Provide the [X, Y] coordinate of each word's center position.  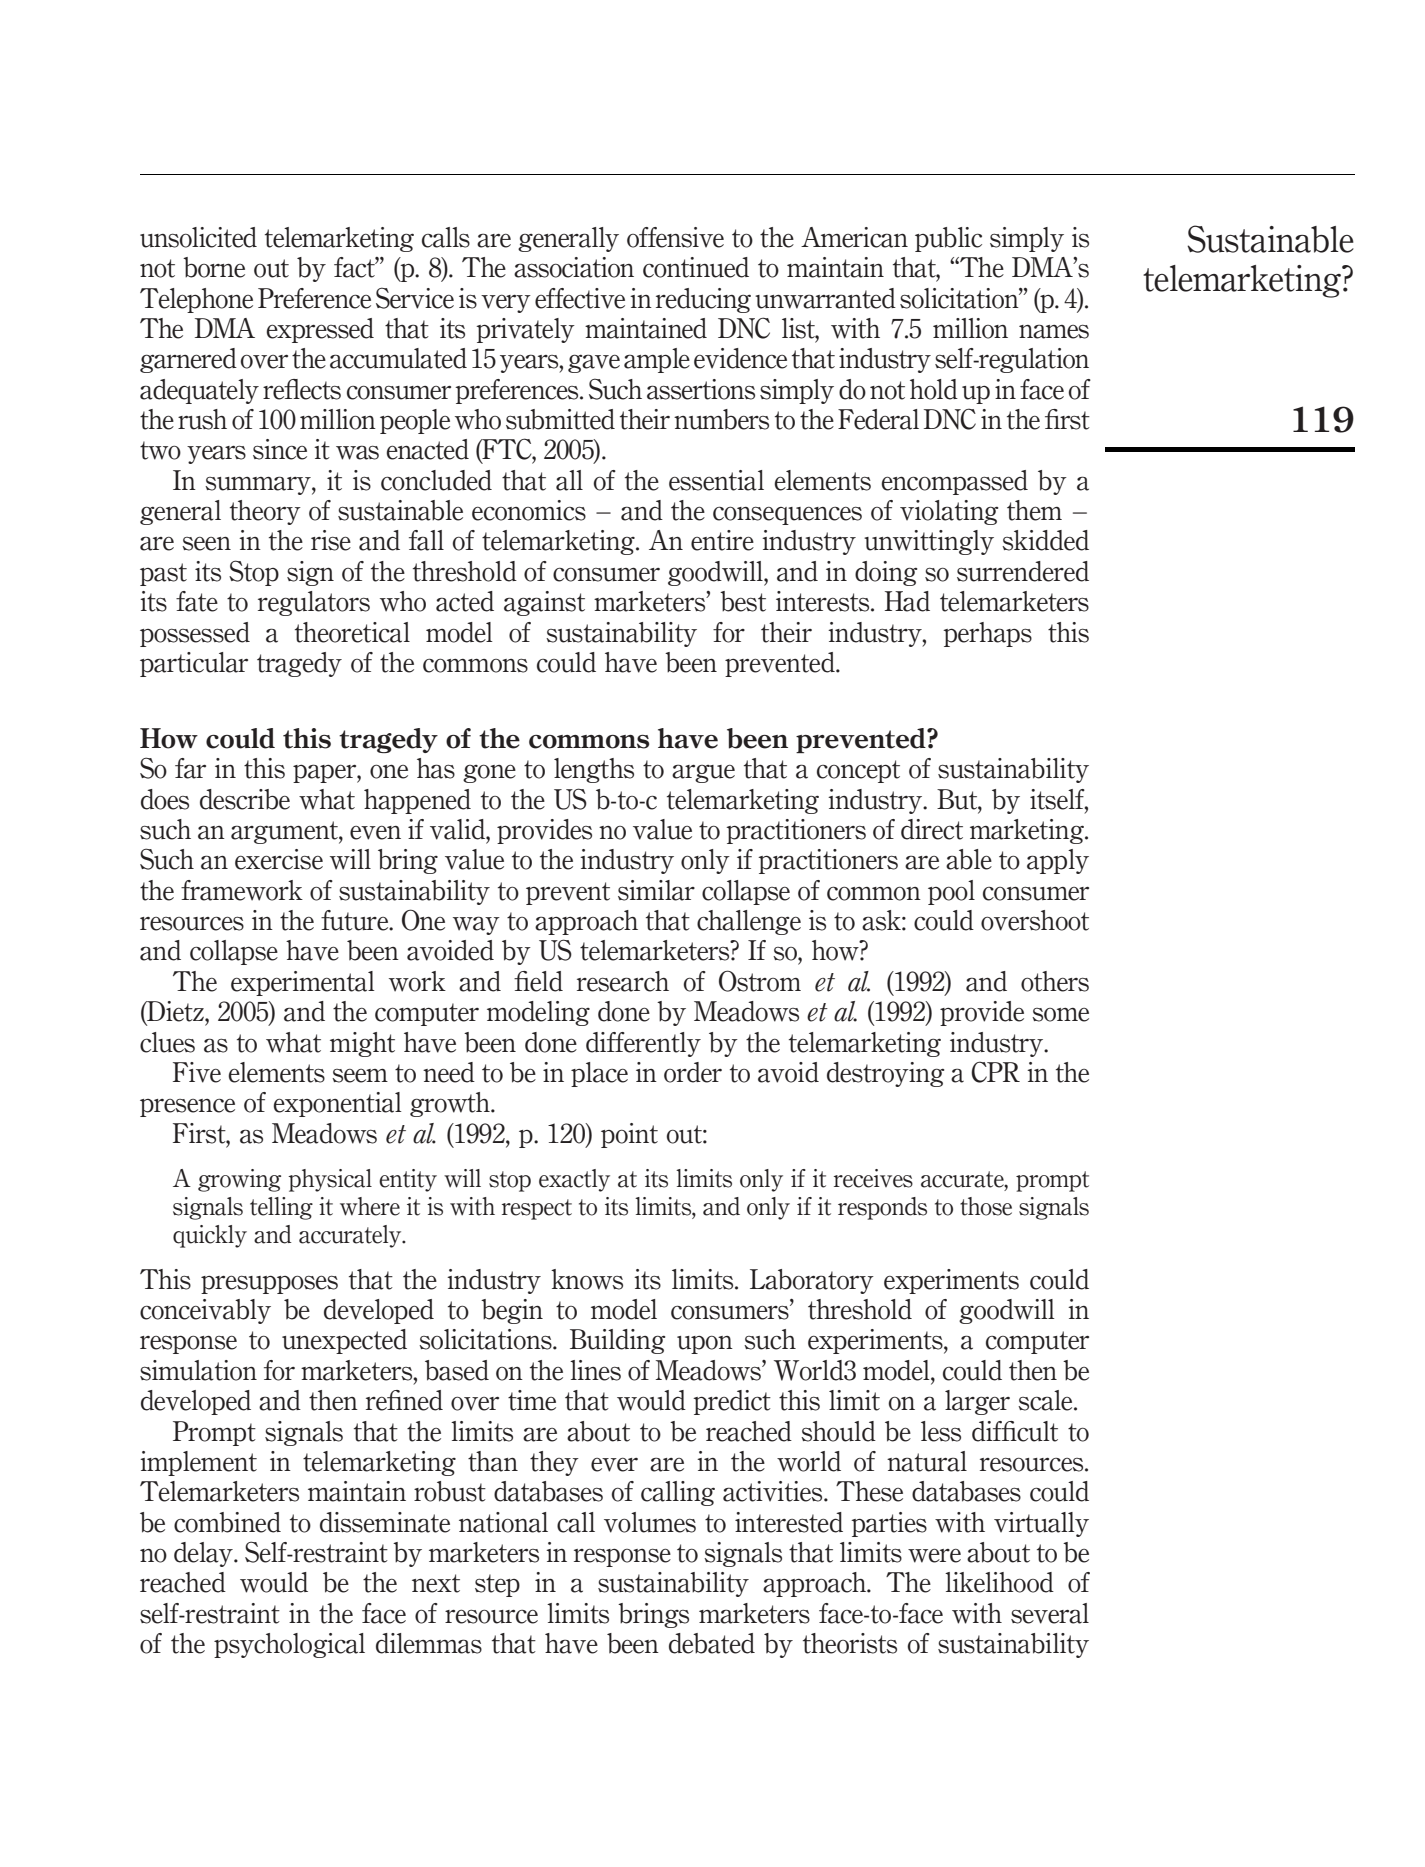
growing [239, 1180]
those [986, 1206]
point [629, 1135]
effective [580, 298]
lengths [594, 770]
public [948, 239]
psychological [289, 1645]
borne [214, 267]
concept [858, 771]
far [190, 768]
